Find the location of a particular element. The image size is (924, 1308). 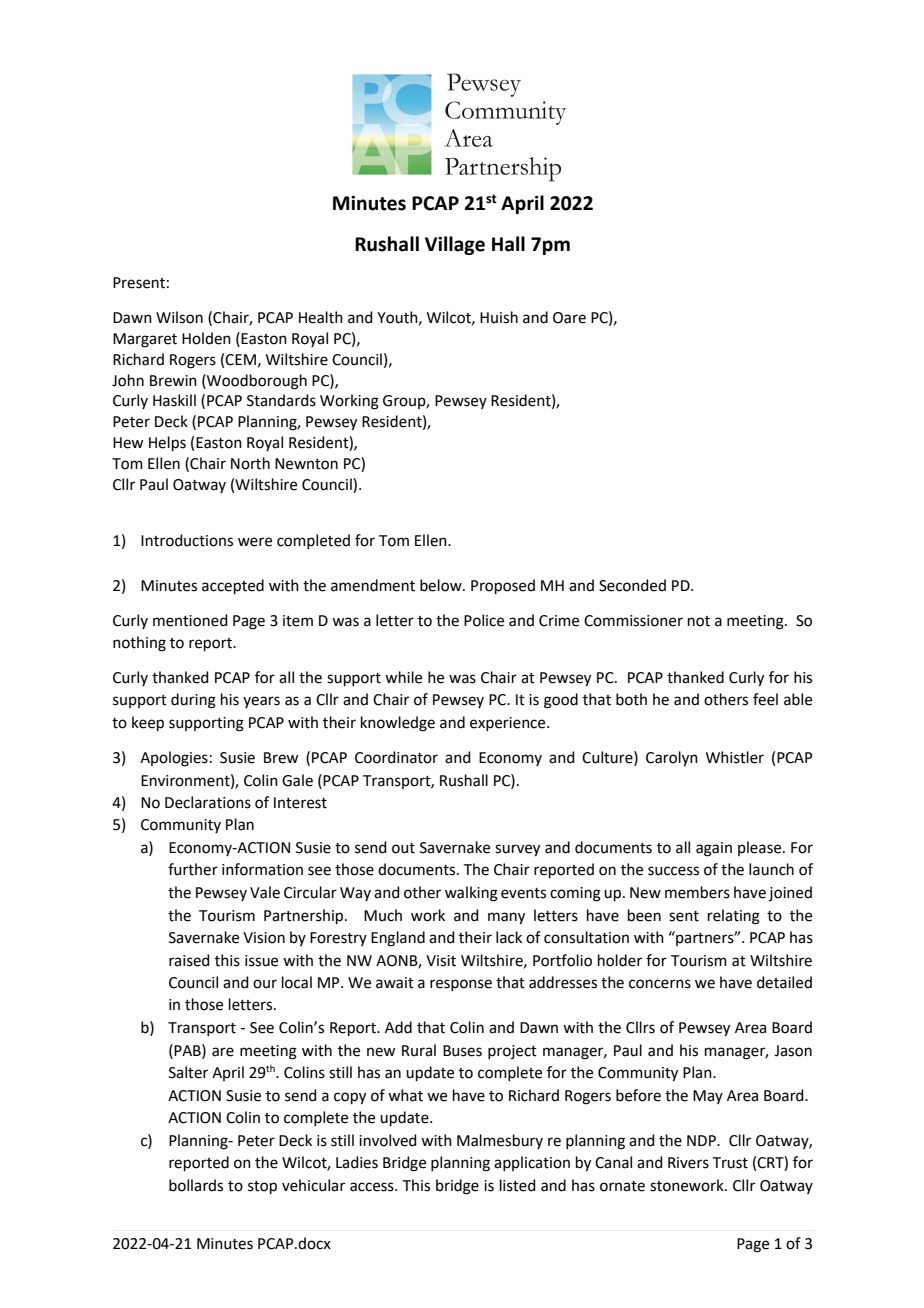

Wilson is located at coordinates (179, 317).
